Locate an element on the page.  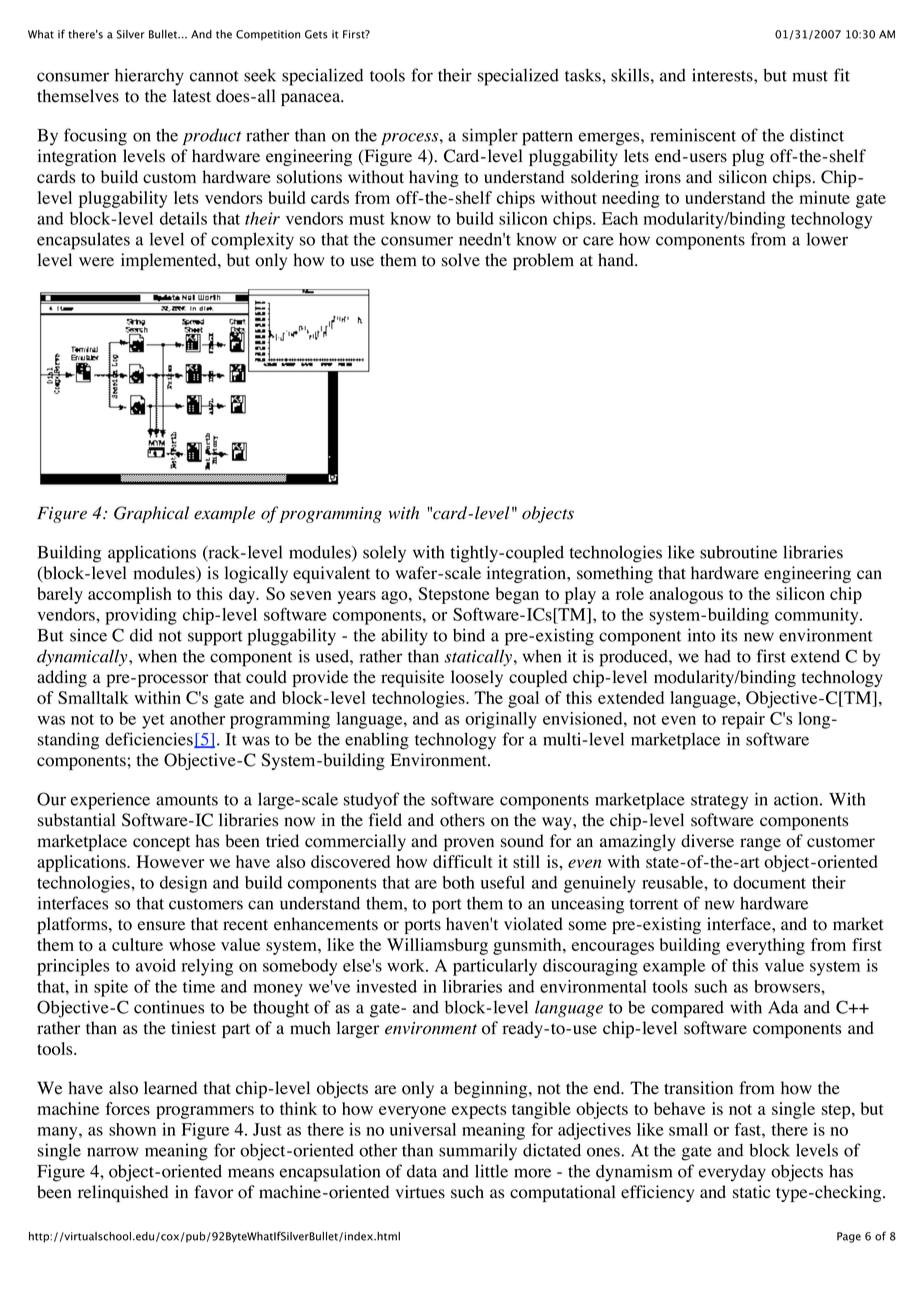
hierarchy is located at coordinates (149, 77).
